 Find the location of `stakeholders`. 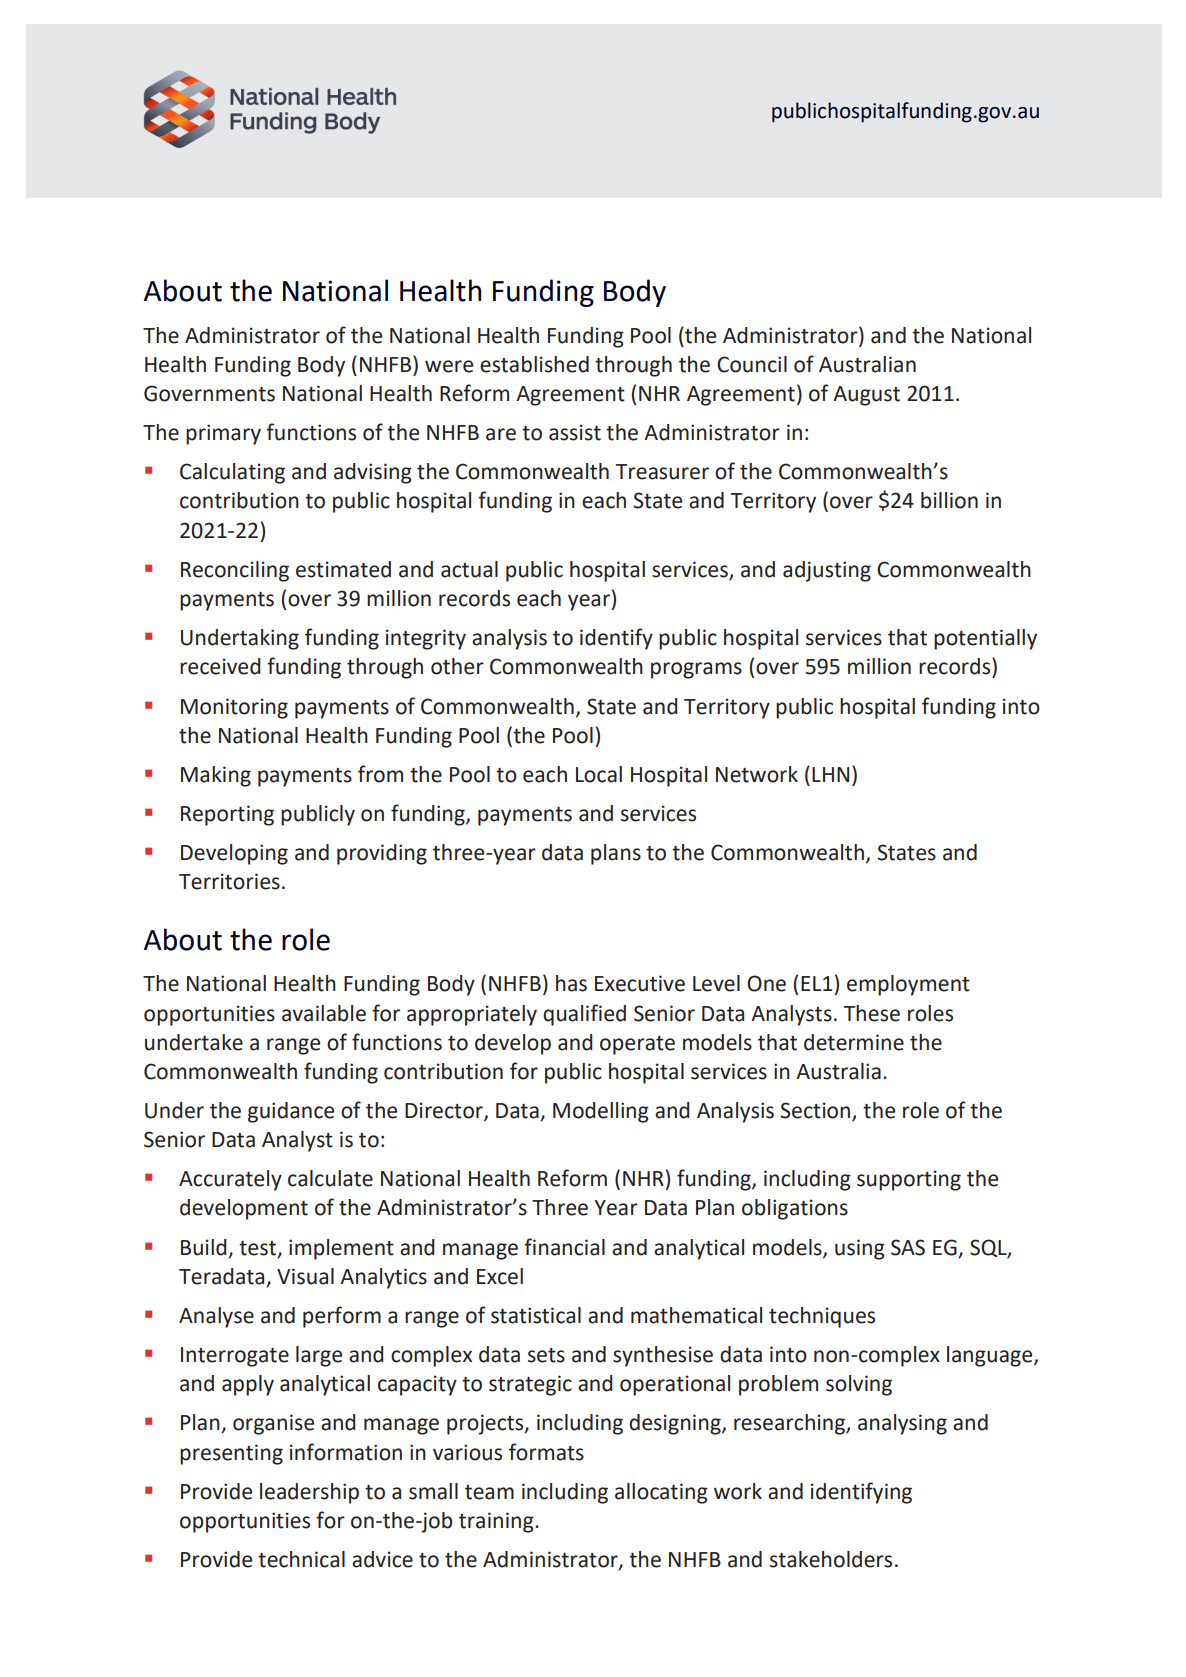

stakeholders is located at coordinates (831, 1559).
